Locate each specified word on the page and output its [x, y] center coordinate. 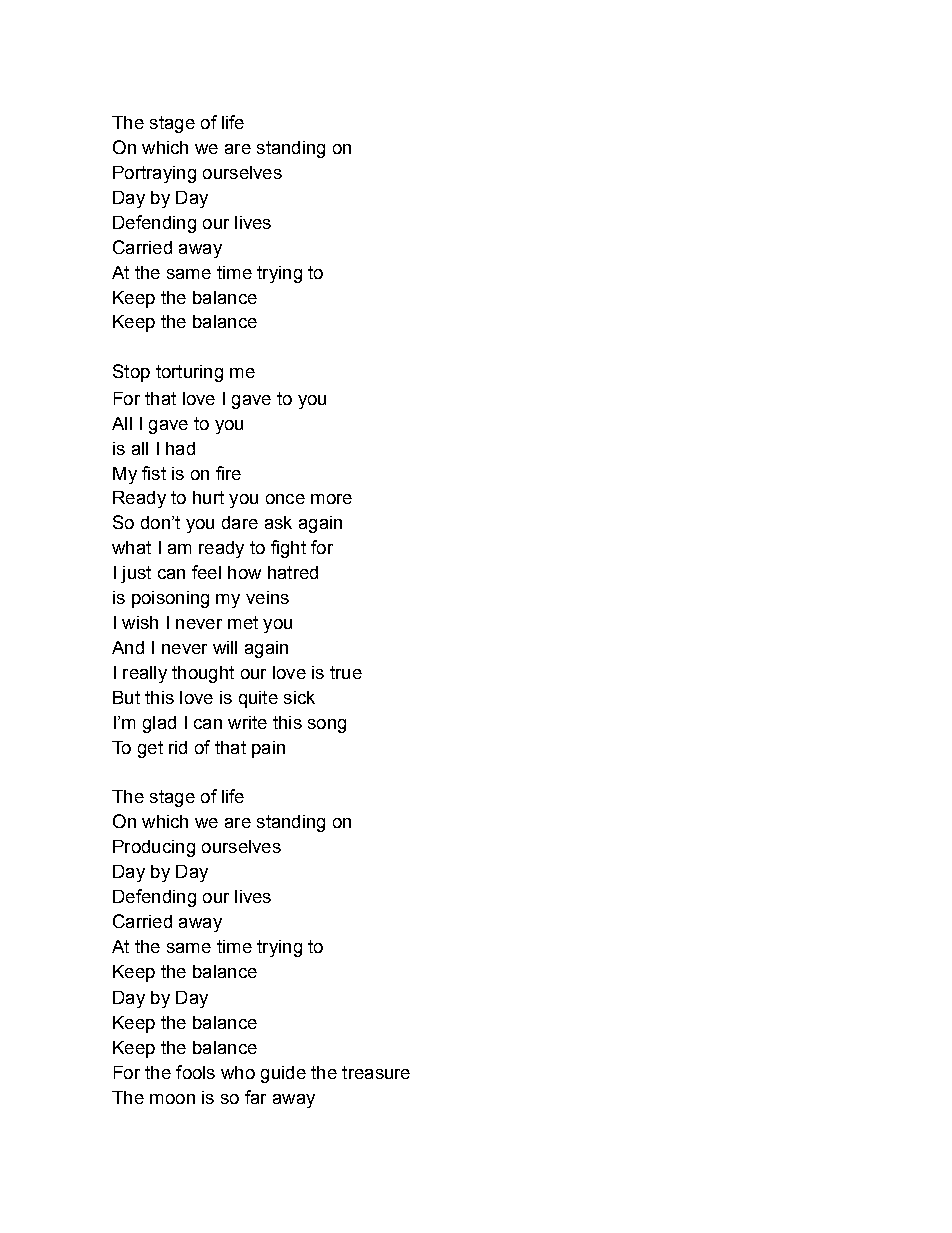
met [243, 622]
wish [140, 622]
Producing [154, 848]
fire [228, 473]
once [285, 499]
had [180, 448]
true [346, 672]
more [331, 499]
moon [172, 1099]
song [327, 726]
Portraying [154, 174]
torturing [189, 373]
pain [268, 749]
